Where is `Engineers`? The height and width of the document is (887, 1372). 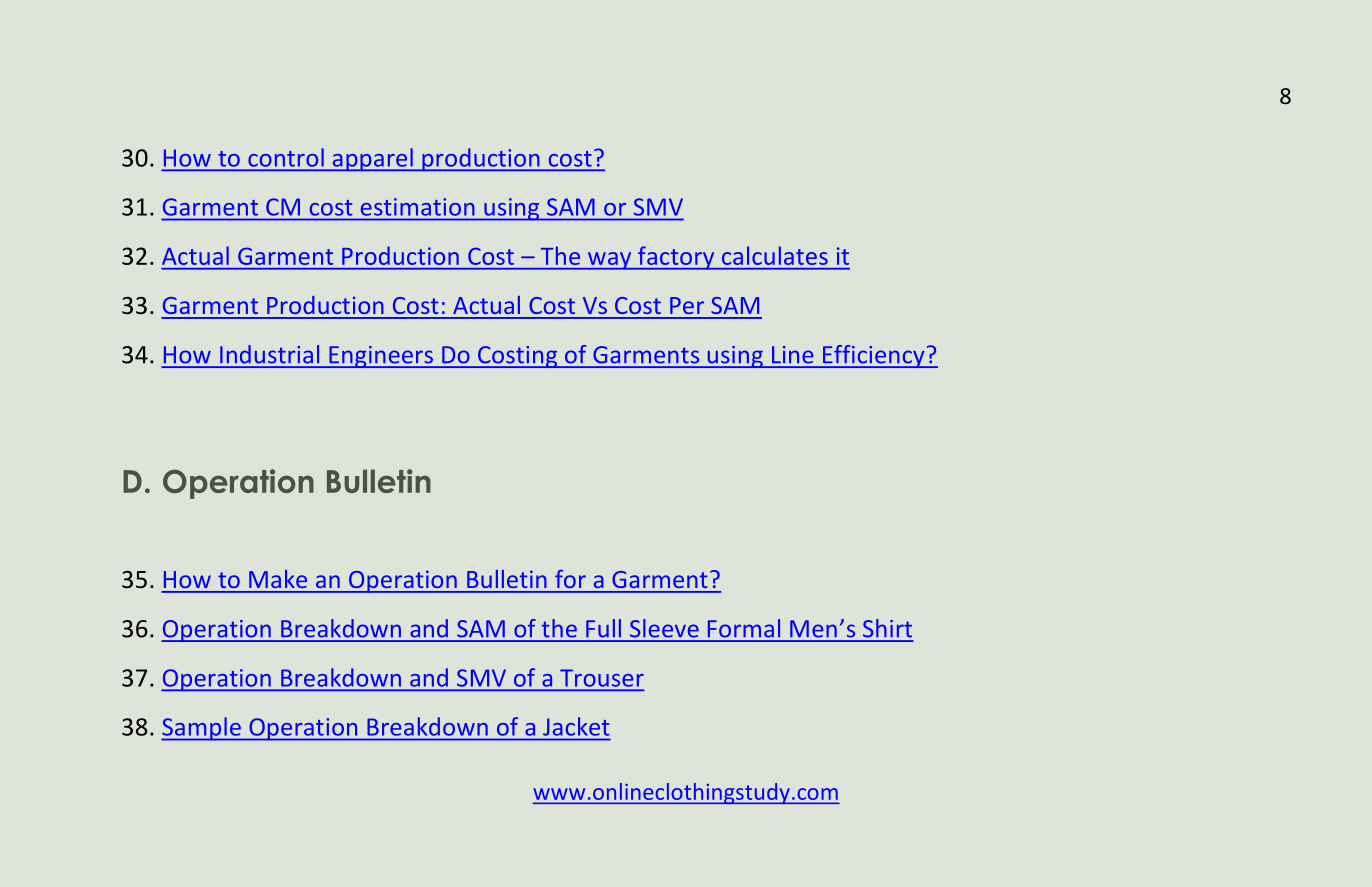
Engineers is located at coordinates (381, 357).
